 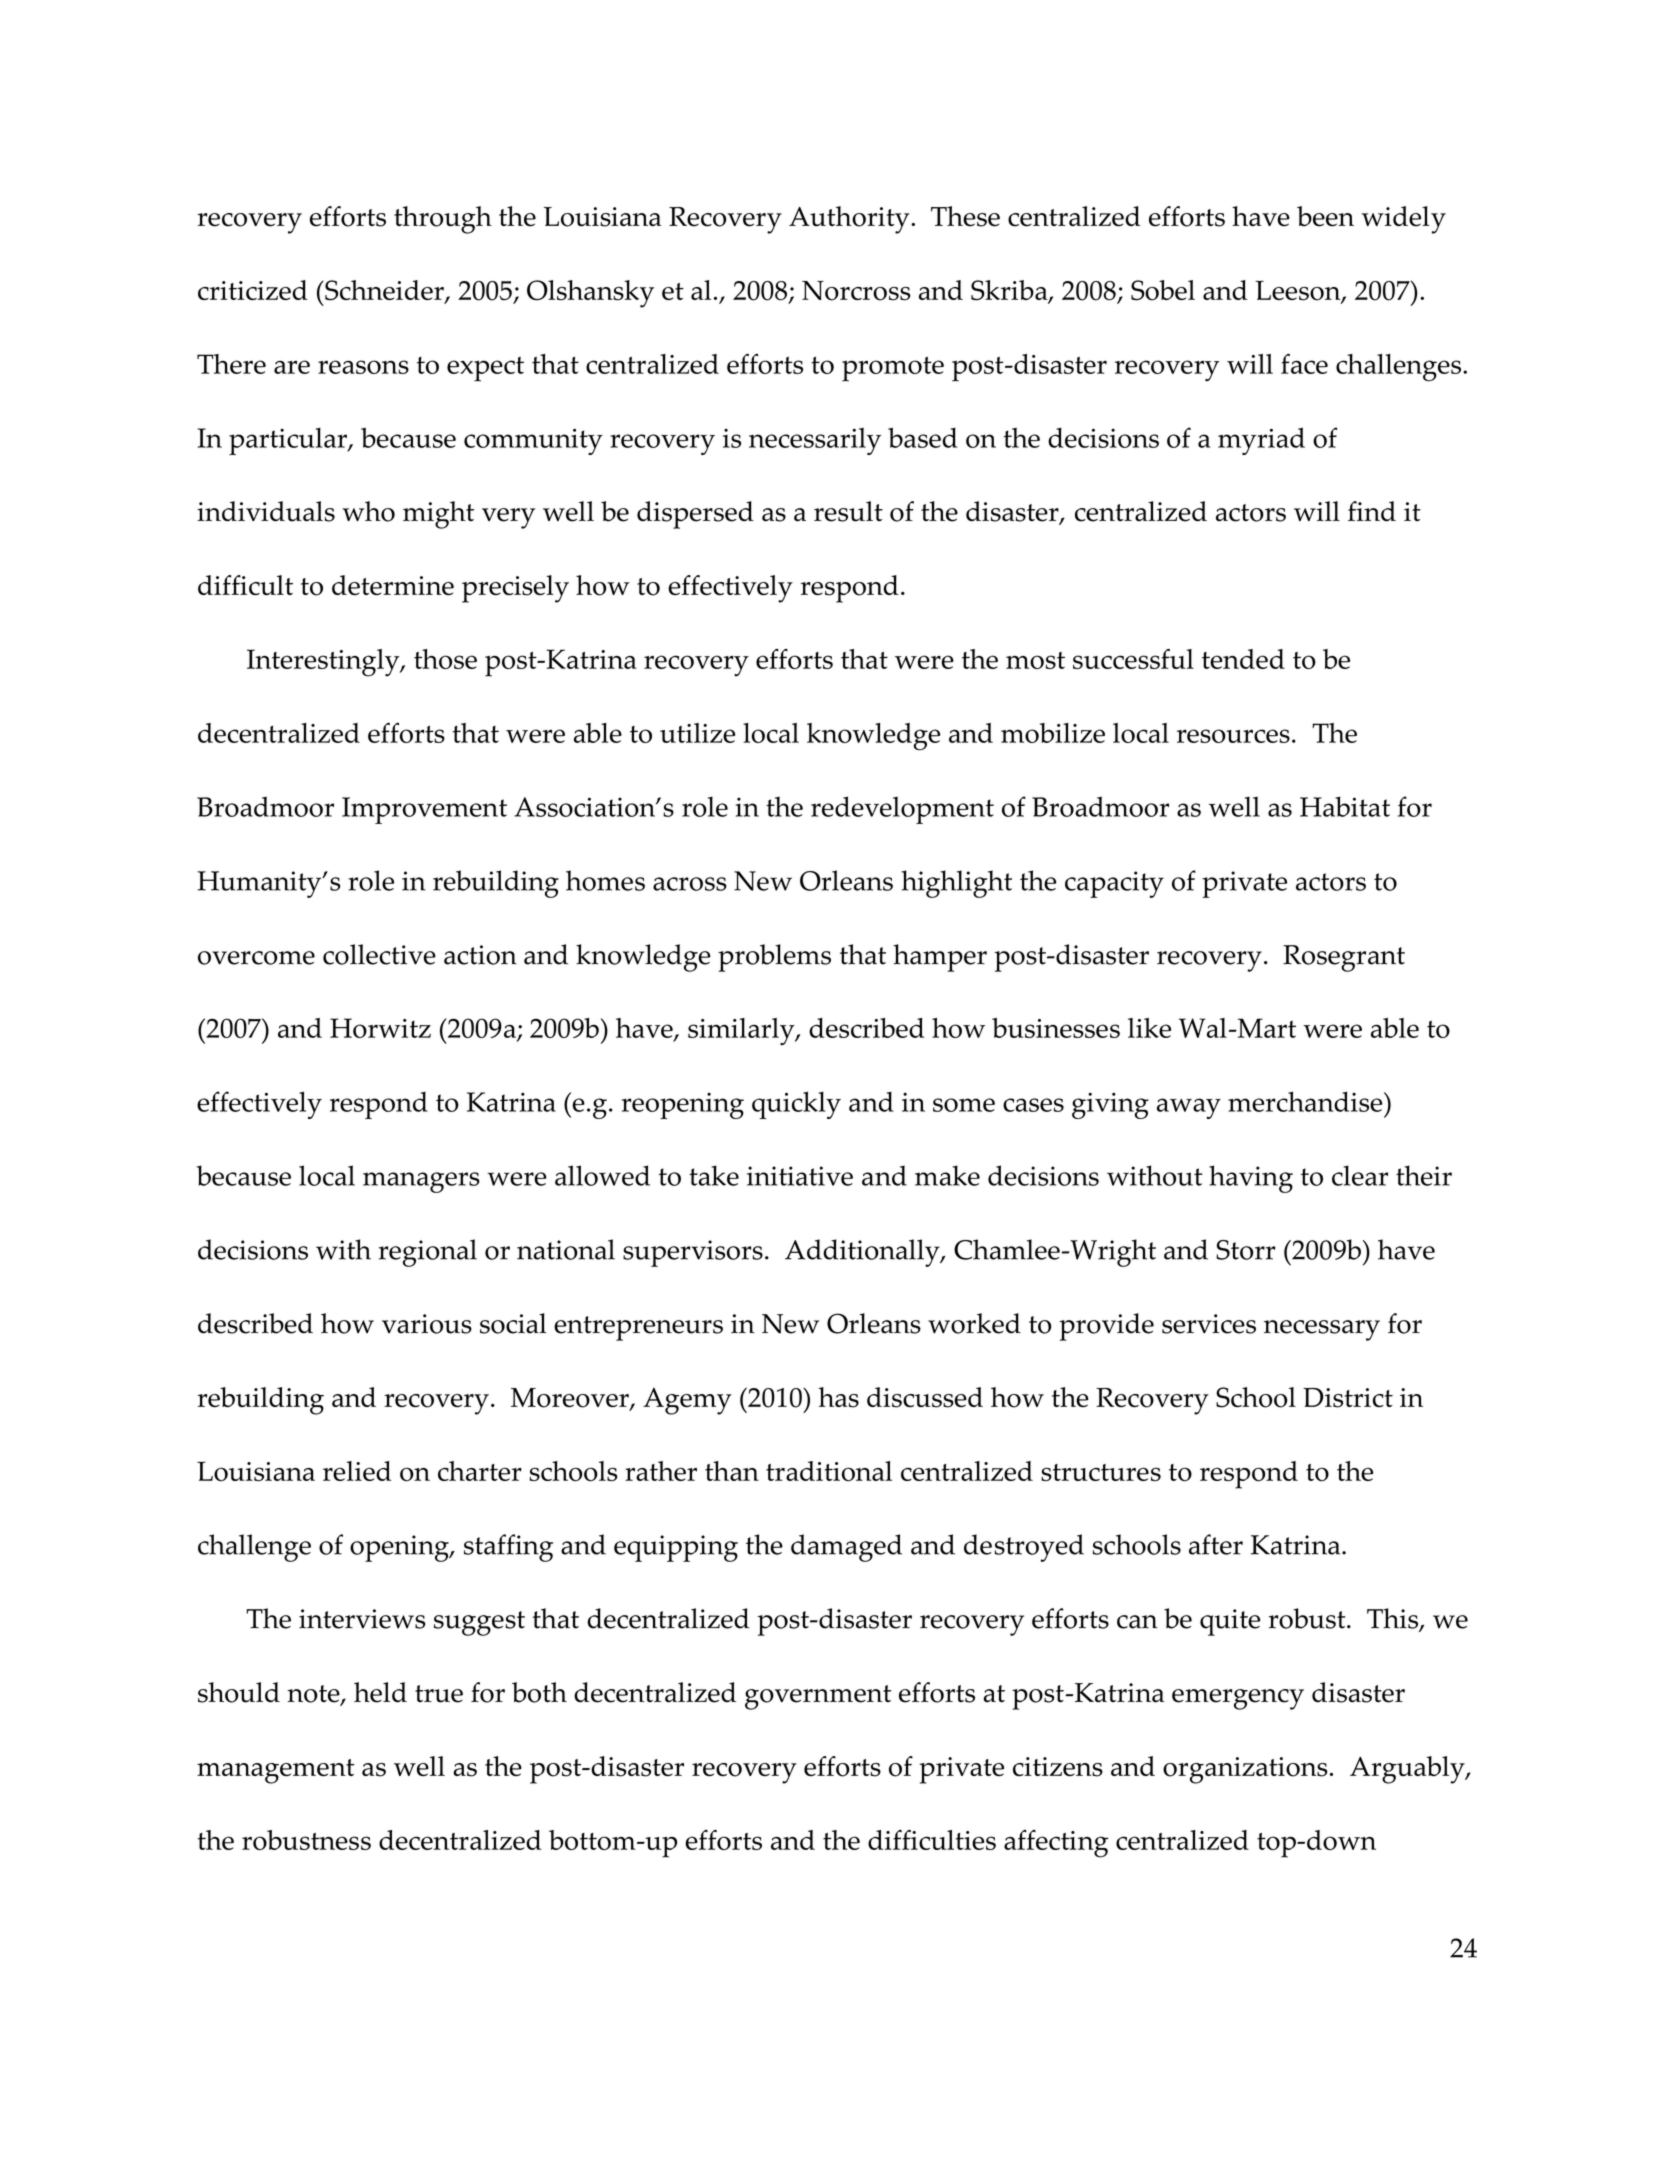 I want to click on organizations, so click(x=1245, y=1770).
